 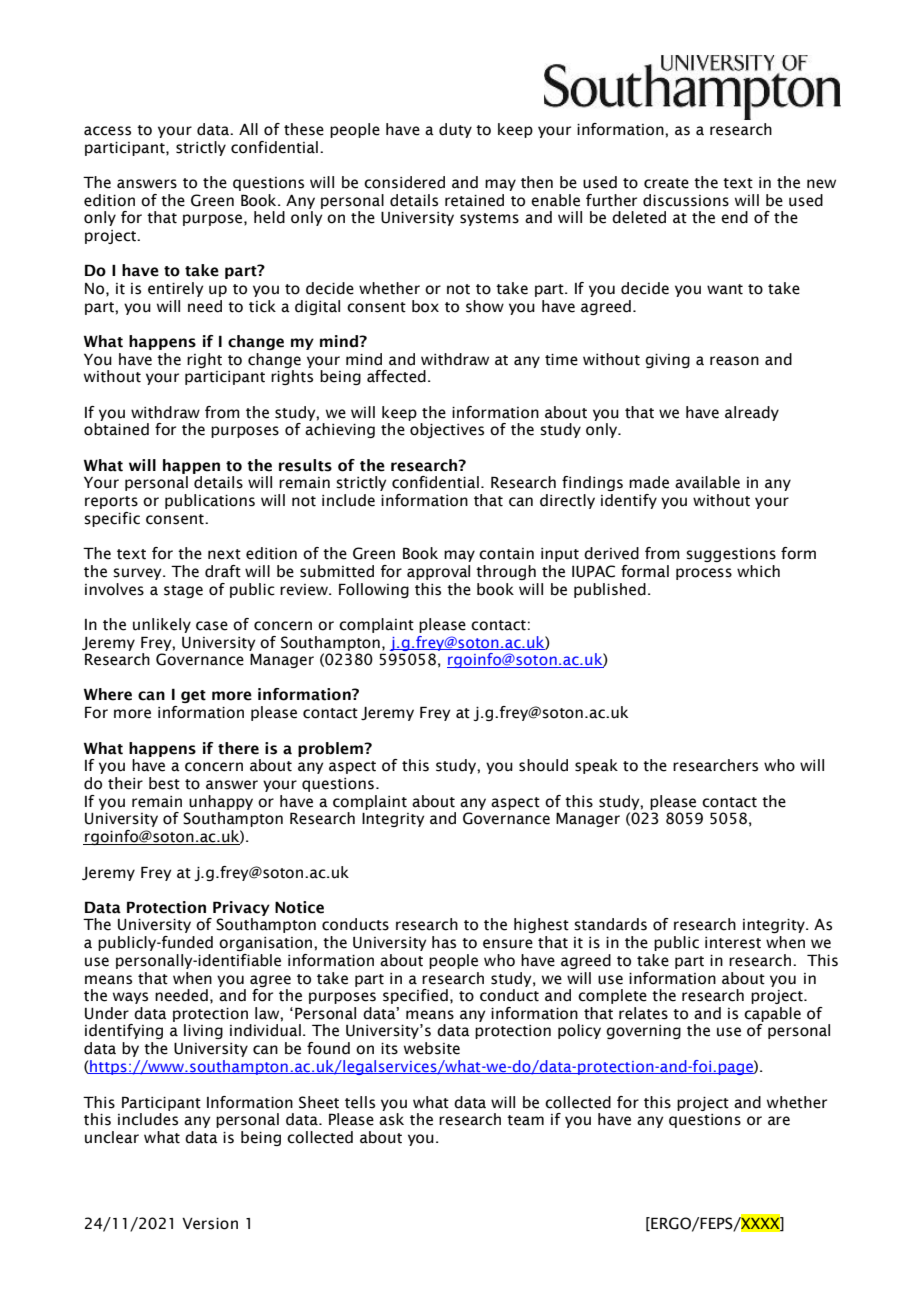 I want to click on process, so click(x=704, y=574).
